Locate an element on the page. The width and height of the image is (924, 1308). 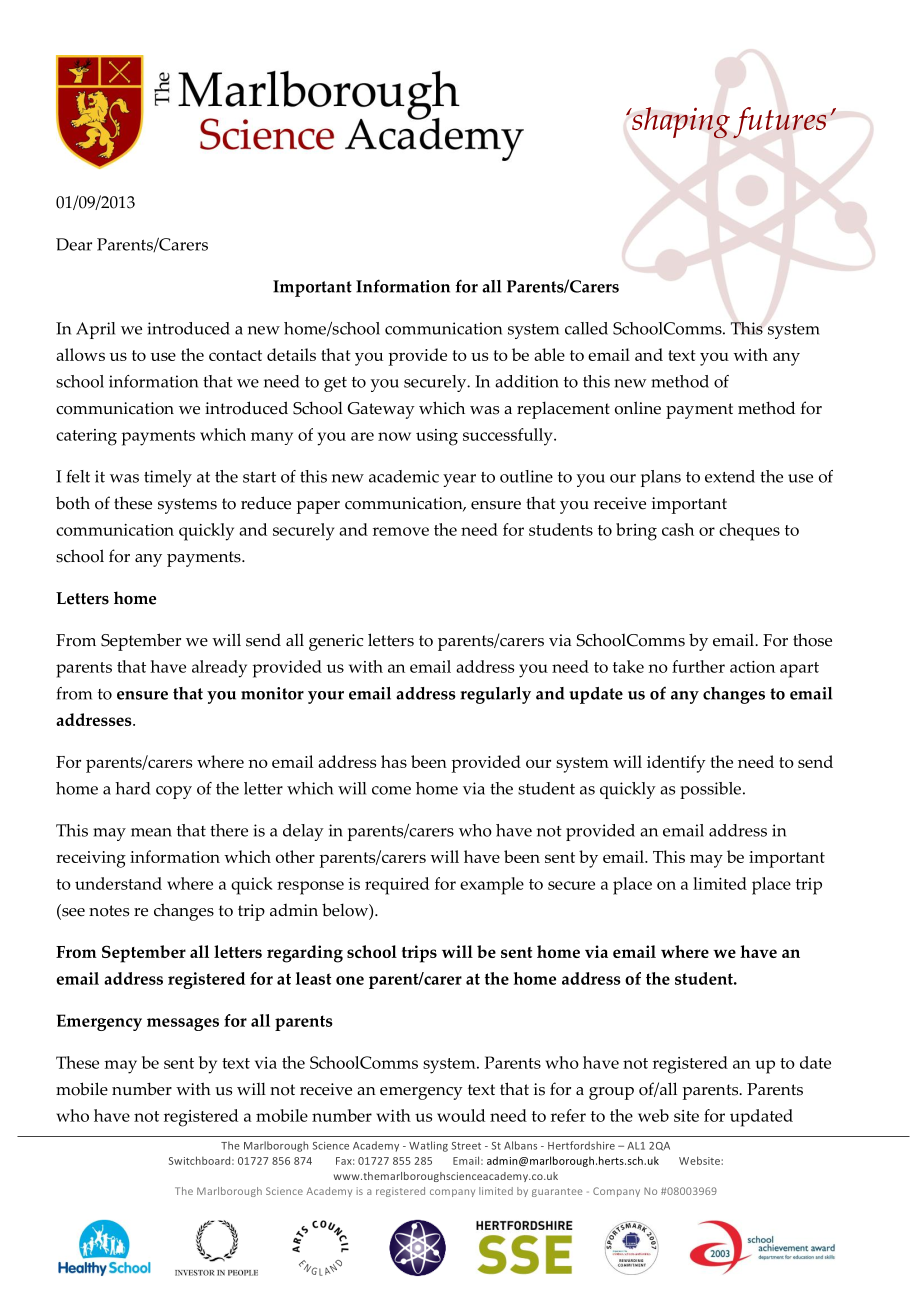
Dear is located at coordinates (74, 244).
